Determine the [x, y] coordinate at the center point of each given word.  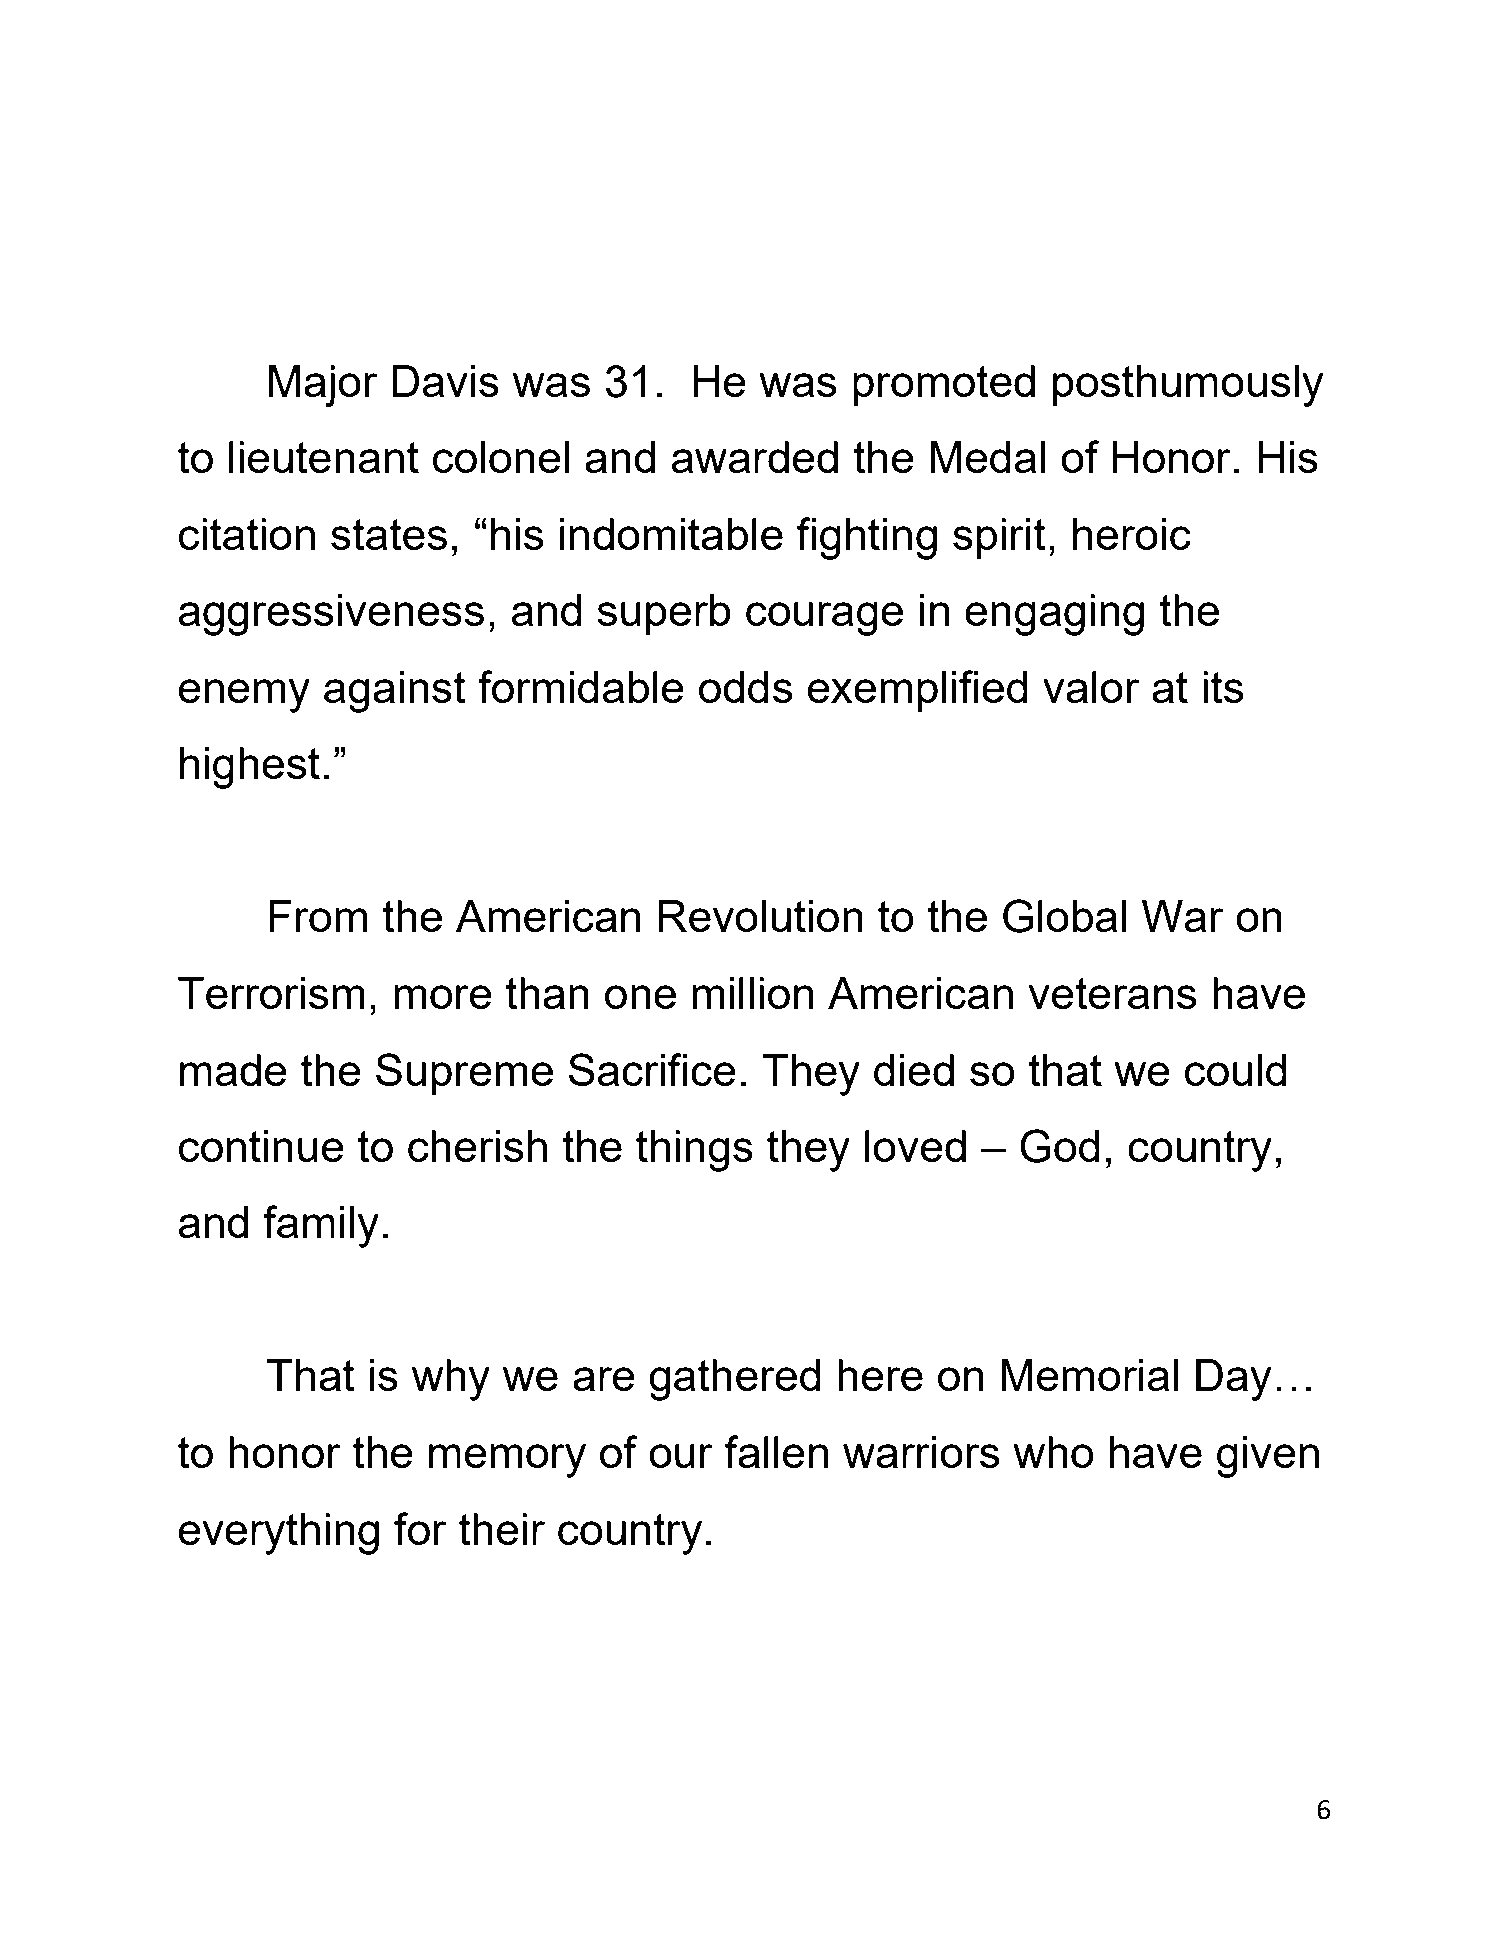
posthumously [1188, 386]
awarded [755, 457]
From [318, 916]
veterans [1112, 993]
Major [323, 386]
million [752, 993]
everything [279, 1534]
